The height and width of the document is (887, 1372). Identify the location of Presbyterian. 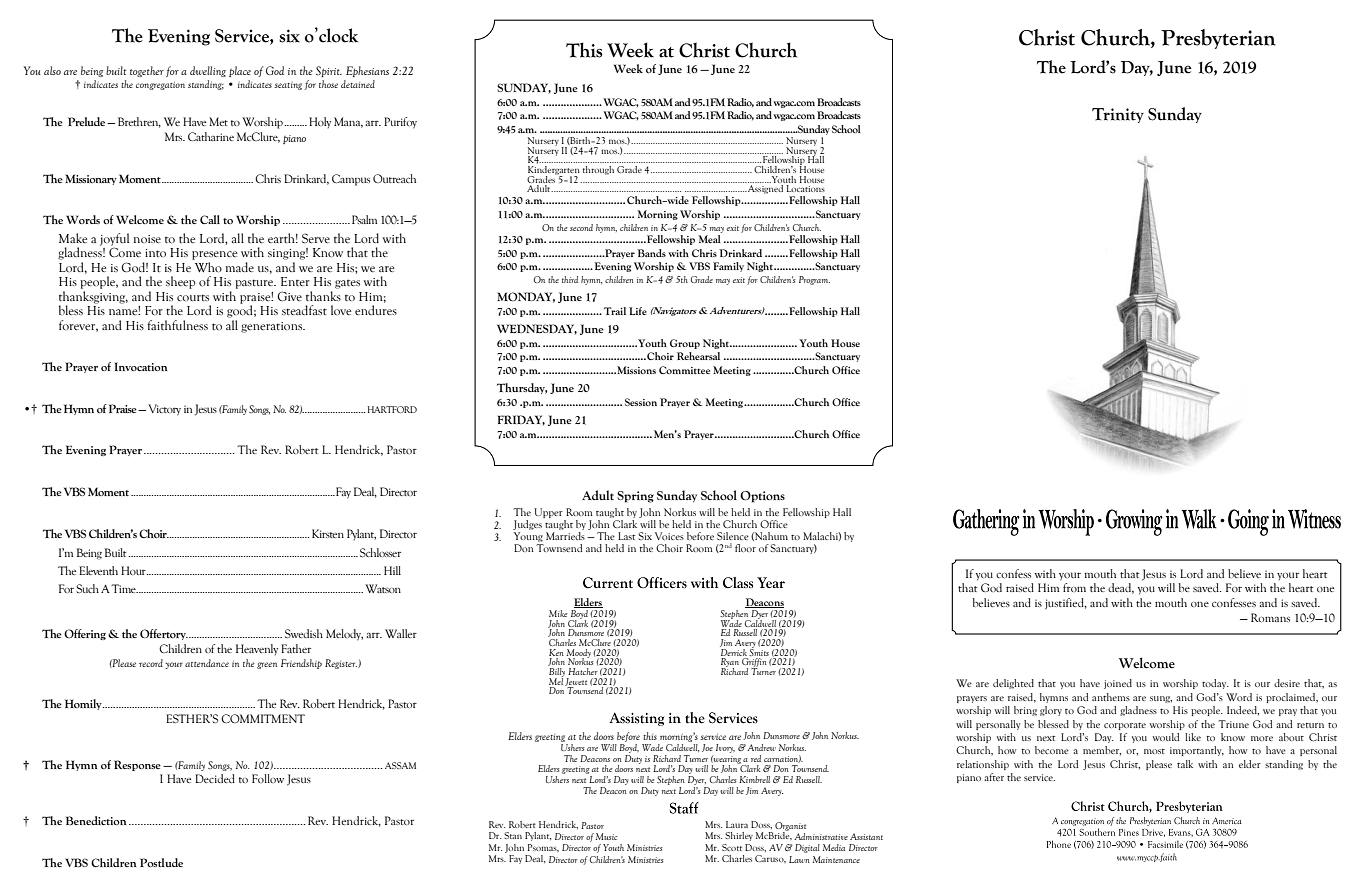
(1218, 39).
